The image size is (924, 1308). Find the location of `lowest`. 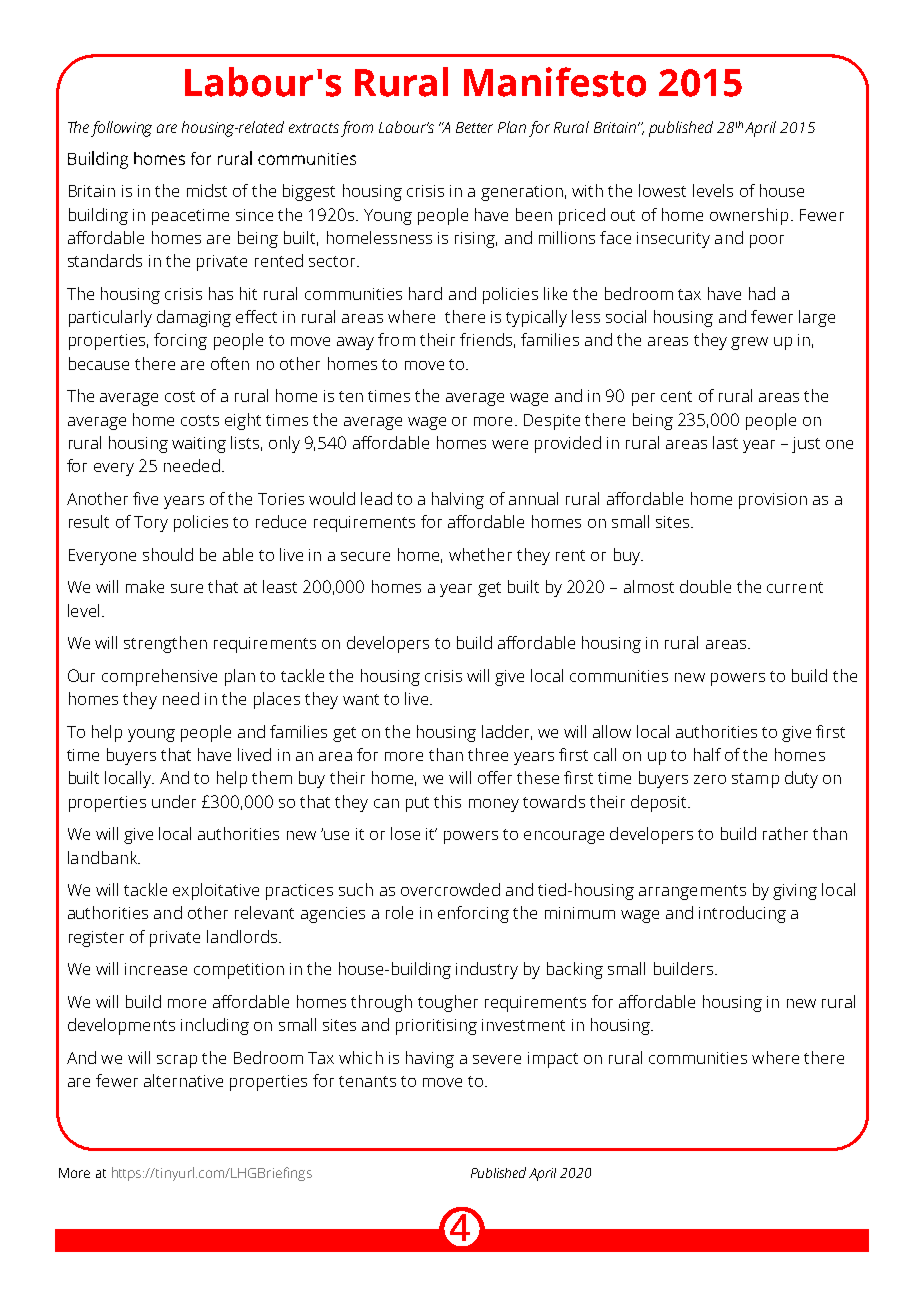

lowest is located at coordinates (662, 190).
